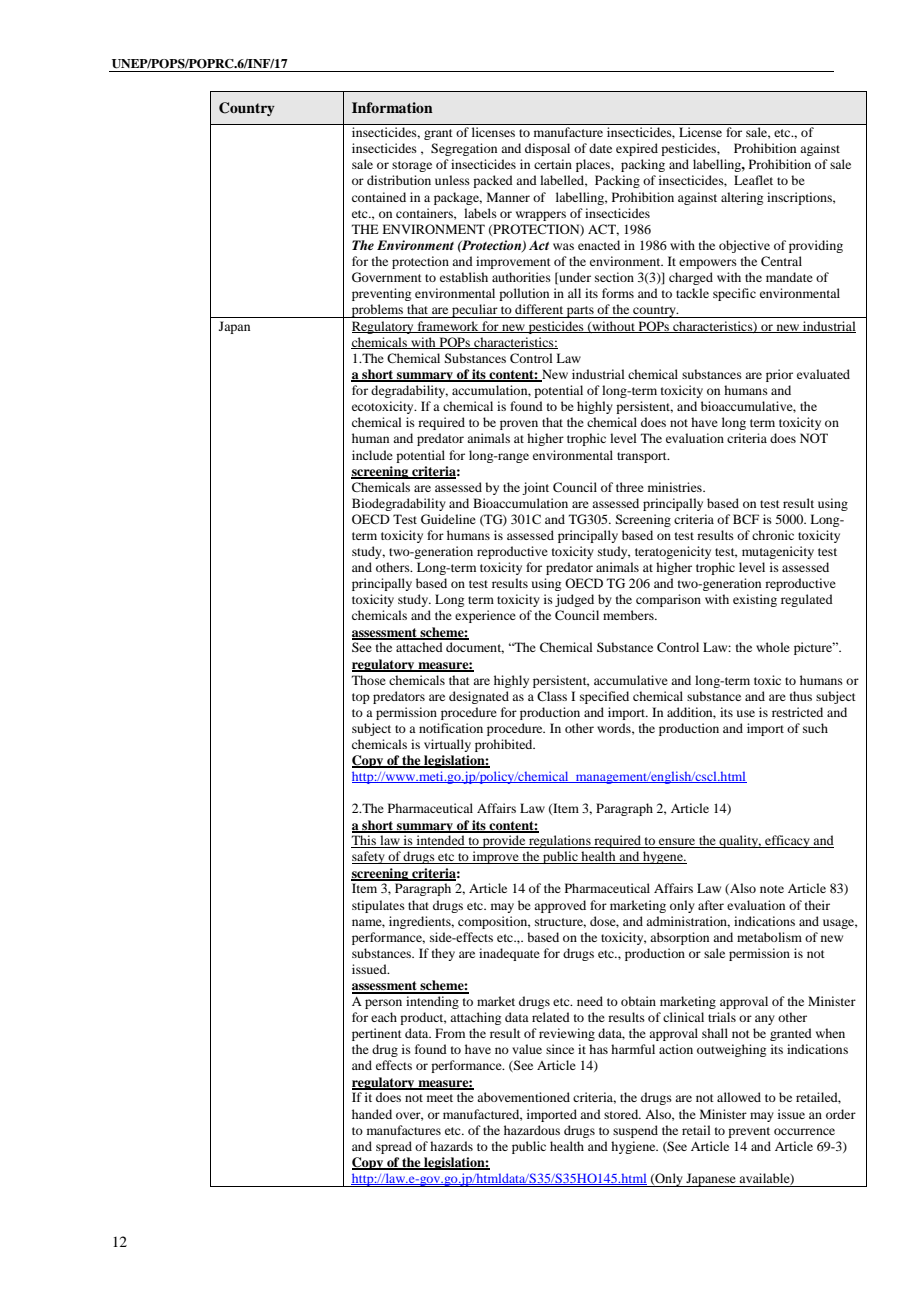  What do you see at coordinates (580, 312) in the screenshot?
I see `parts` at bounding box center [580, 312].
